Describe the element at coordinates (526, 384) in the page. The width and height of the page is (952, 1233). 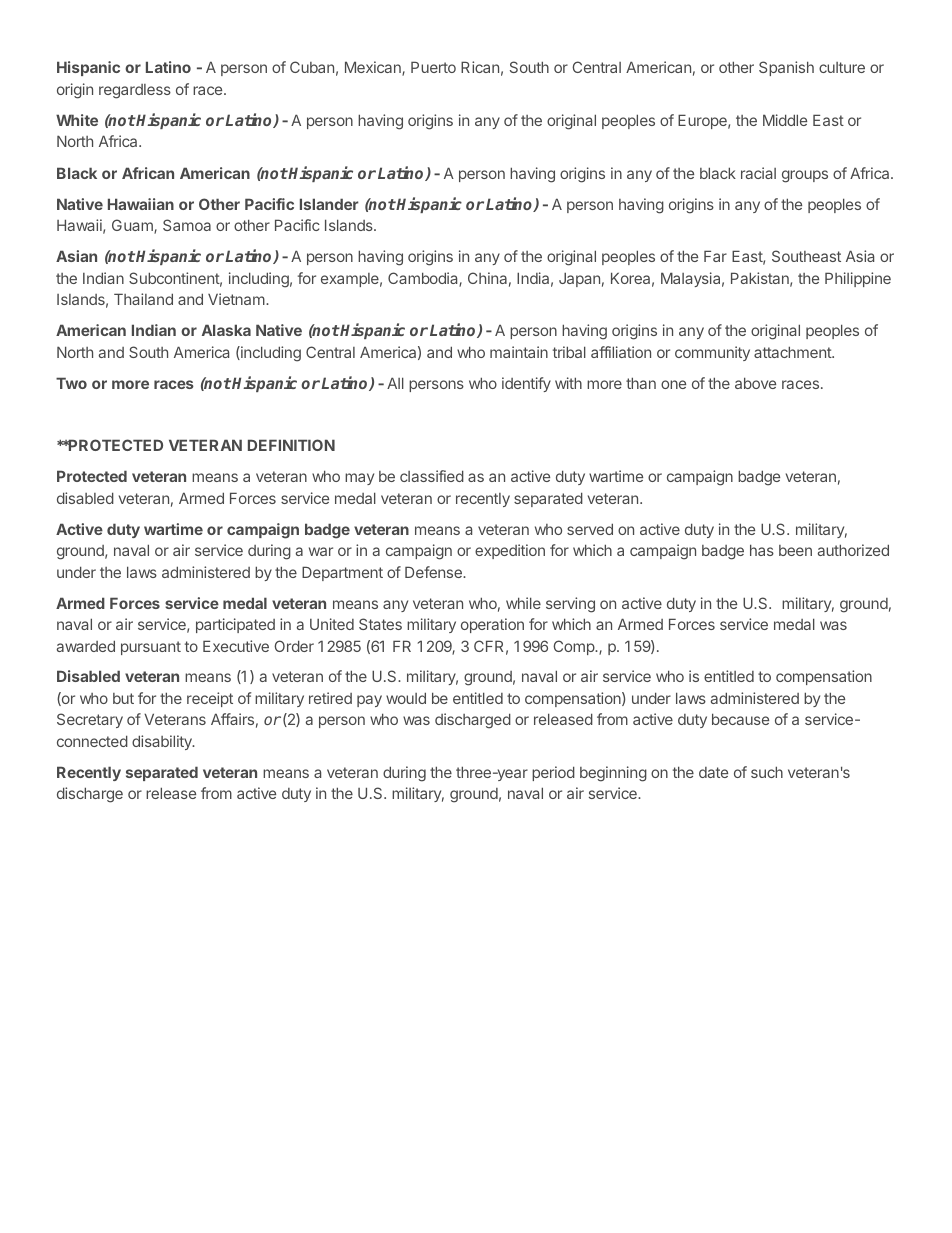
I see `identify` at that location.
